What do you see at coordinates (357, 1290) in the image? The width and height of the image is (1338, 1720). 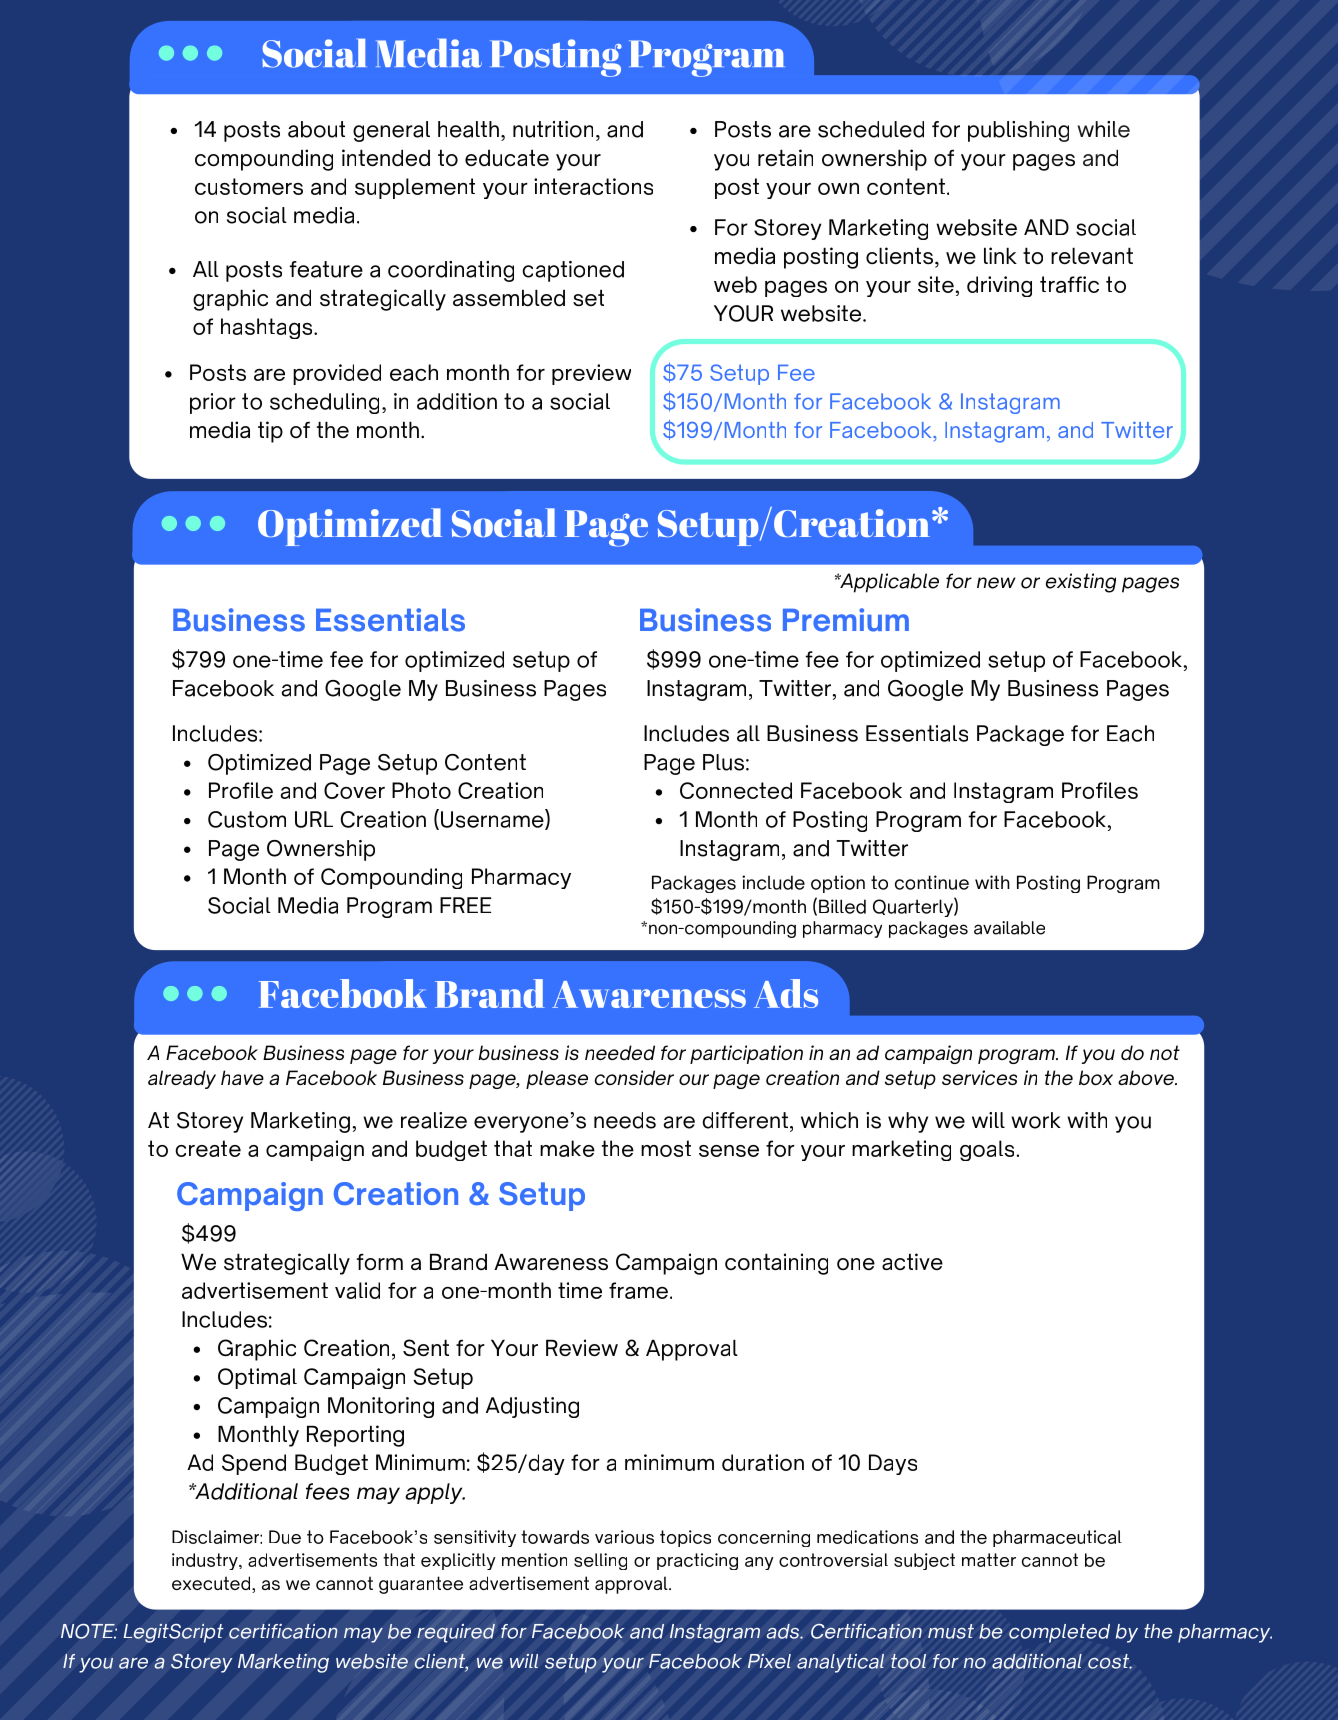 I see `valid` at bounding box center [357, 1290].
